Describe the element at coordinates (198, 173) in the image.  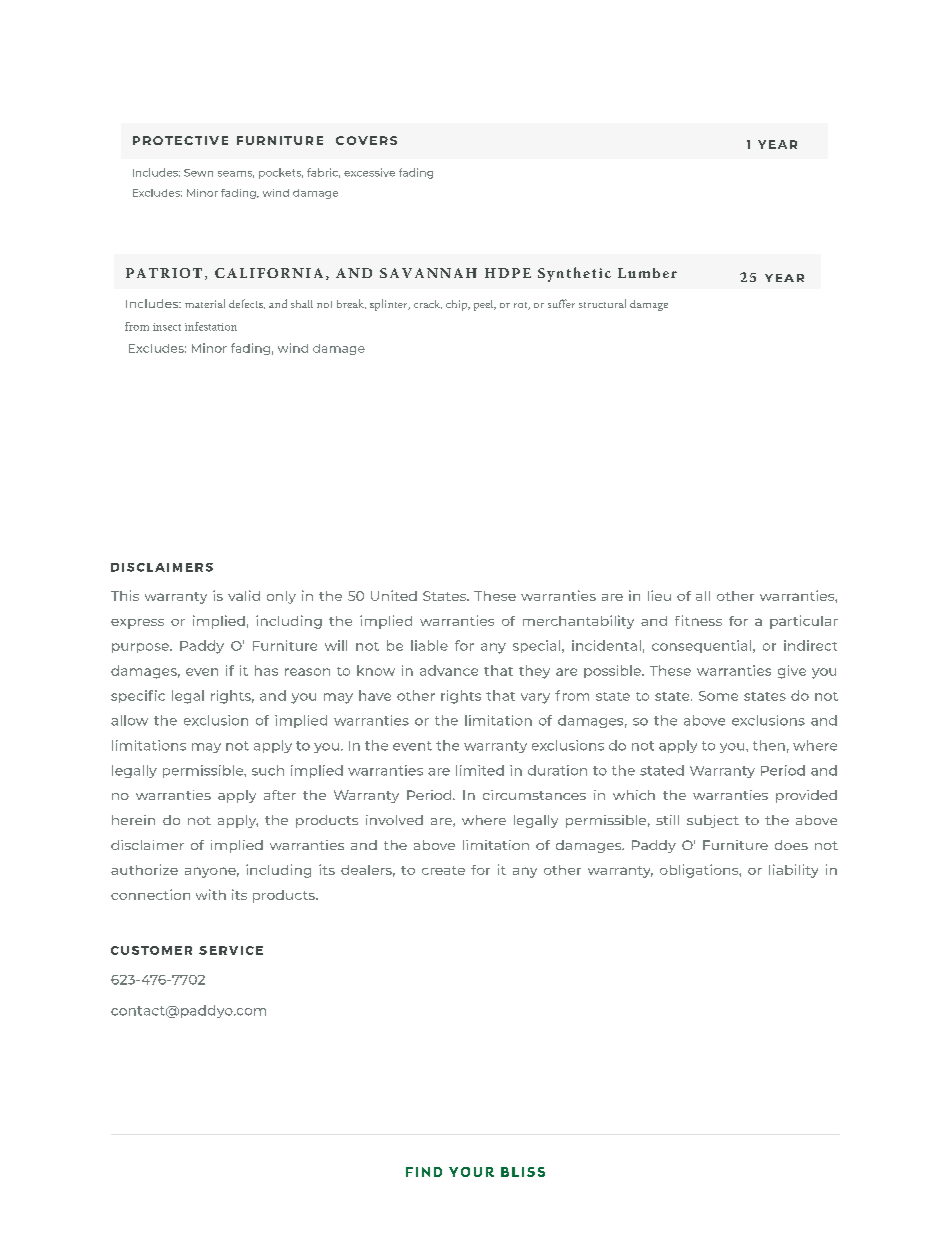
I see `Sewn` at that location.
